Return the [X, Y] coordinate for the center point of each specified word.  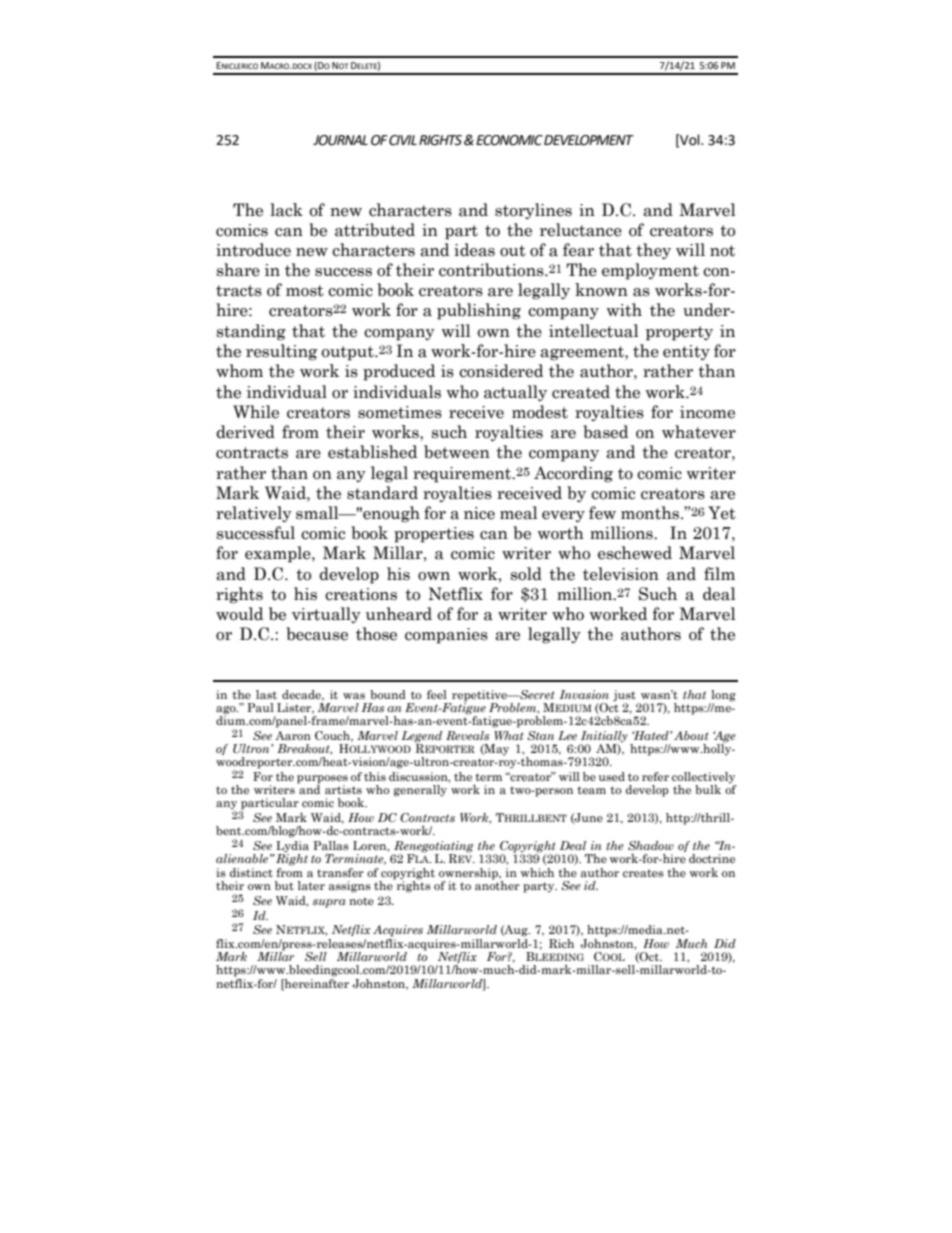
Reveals [467, 735]
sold [526, 574]
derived [245, 432]
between [457, 452]
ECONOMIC [509, 140]
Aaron [293, 735]
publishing [479, 311]
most [305, 291]
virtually [326, 615]
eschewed [635, 553]
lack [286, 210]
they [653, 251]
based [605, 432]
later [311, 885]
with [624, 310]
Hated [651, 735]
